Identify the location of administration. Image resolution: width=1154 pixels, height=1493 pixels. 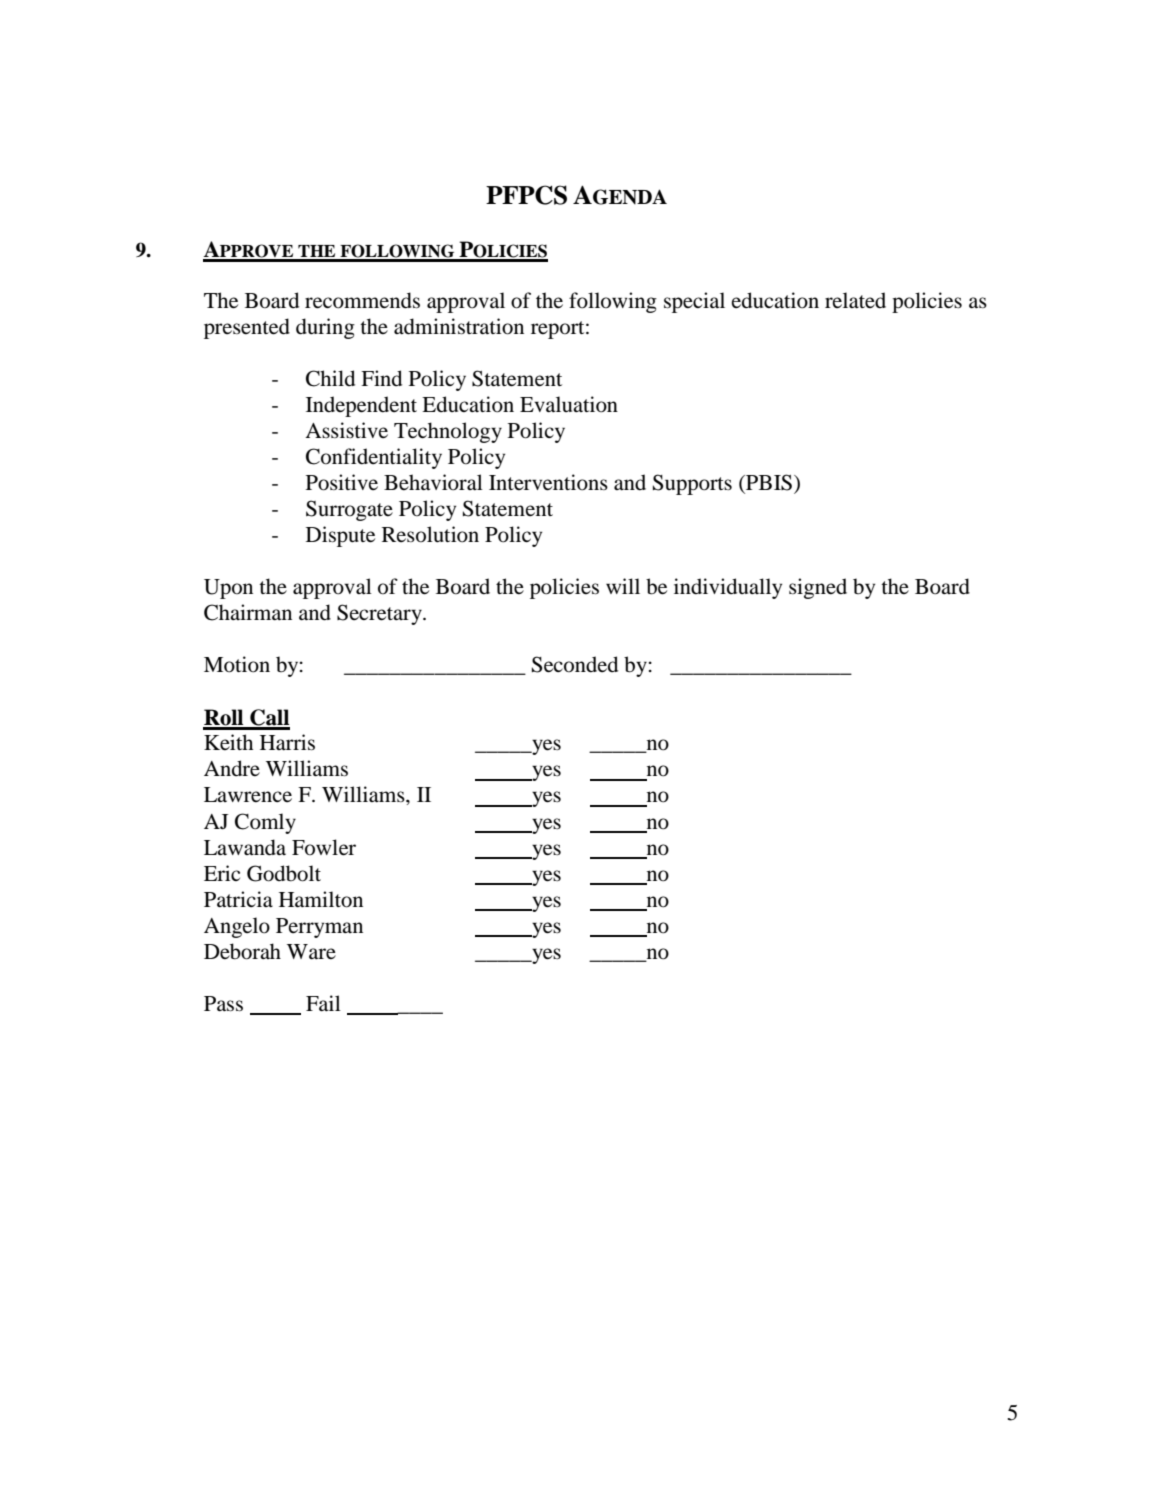
(459, 326).
